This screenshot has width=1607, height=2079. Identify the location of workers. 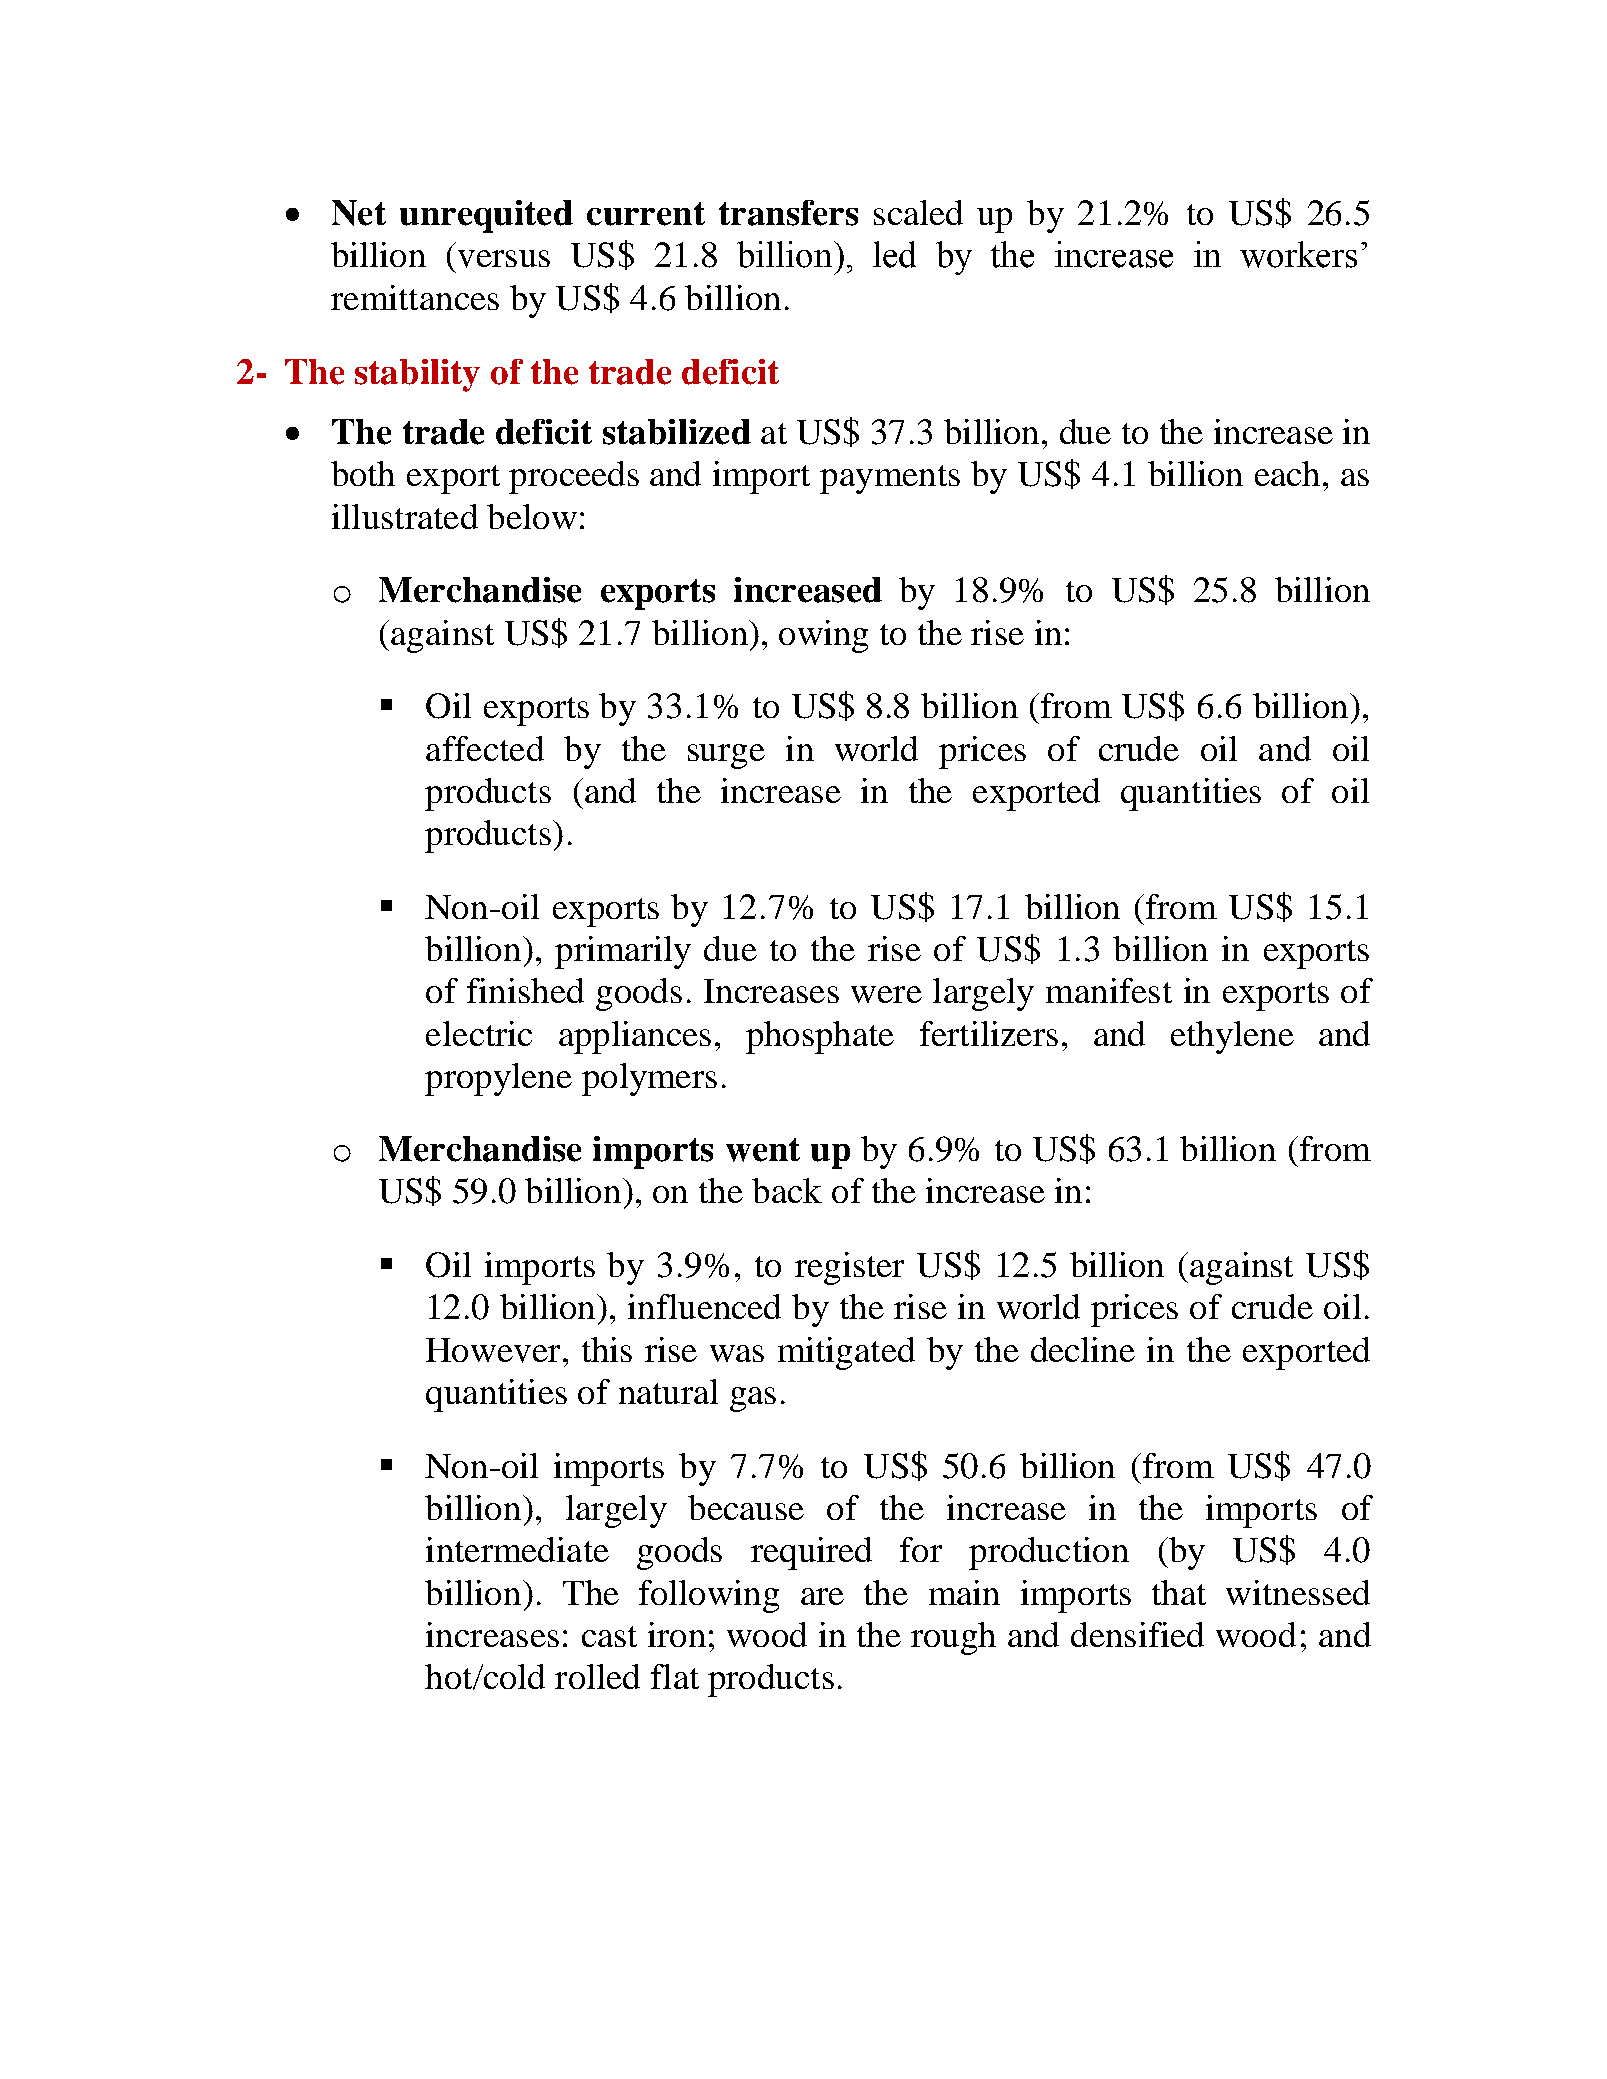
(1298, 254).
